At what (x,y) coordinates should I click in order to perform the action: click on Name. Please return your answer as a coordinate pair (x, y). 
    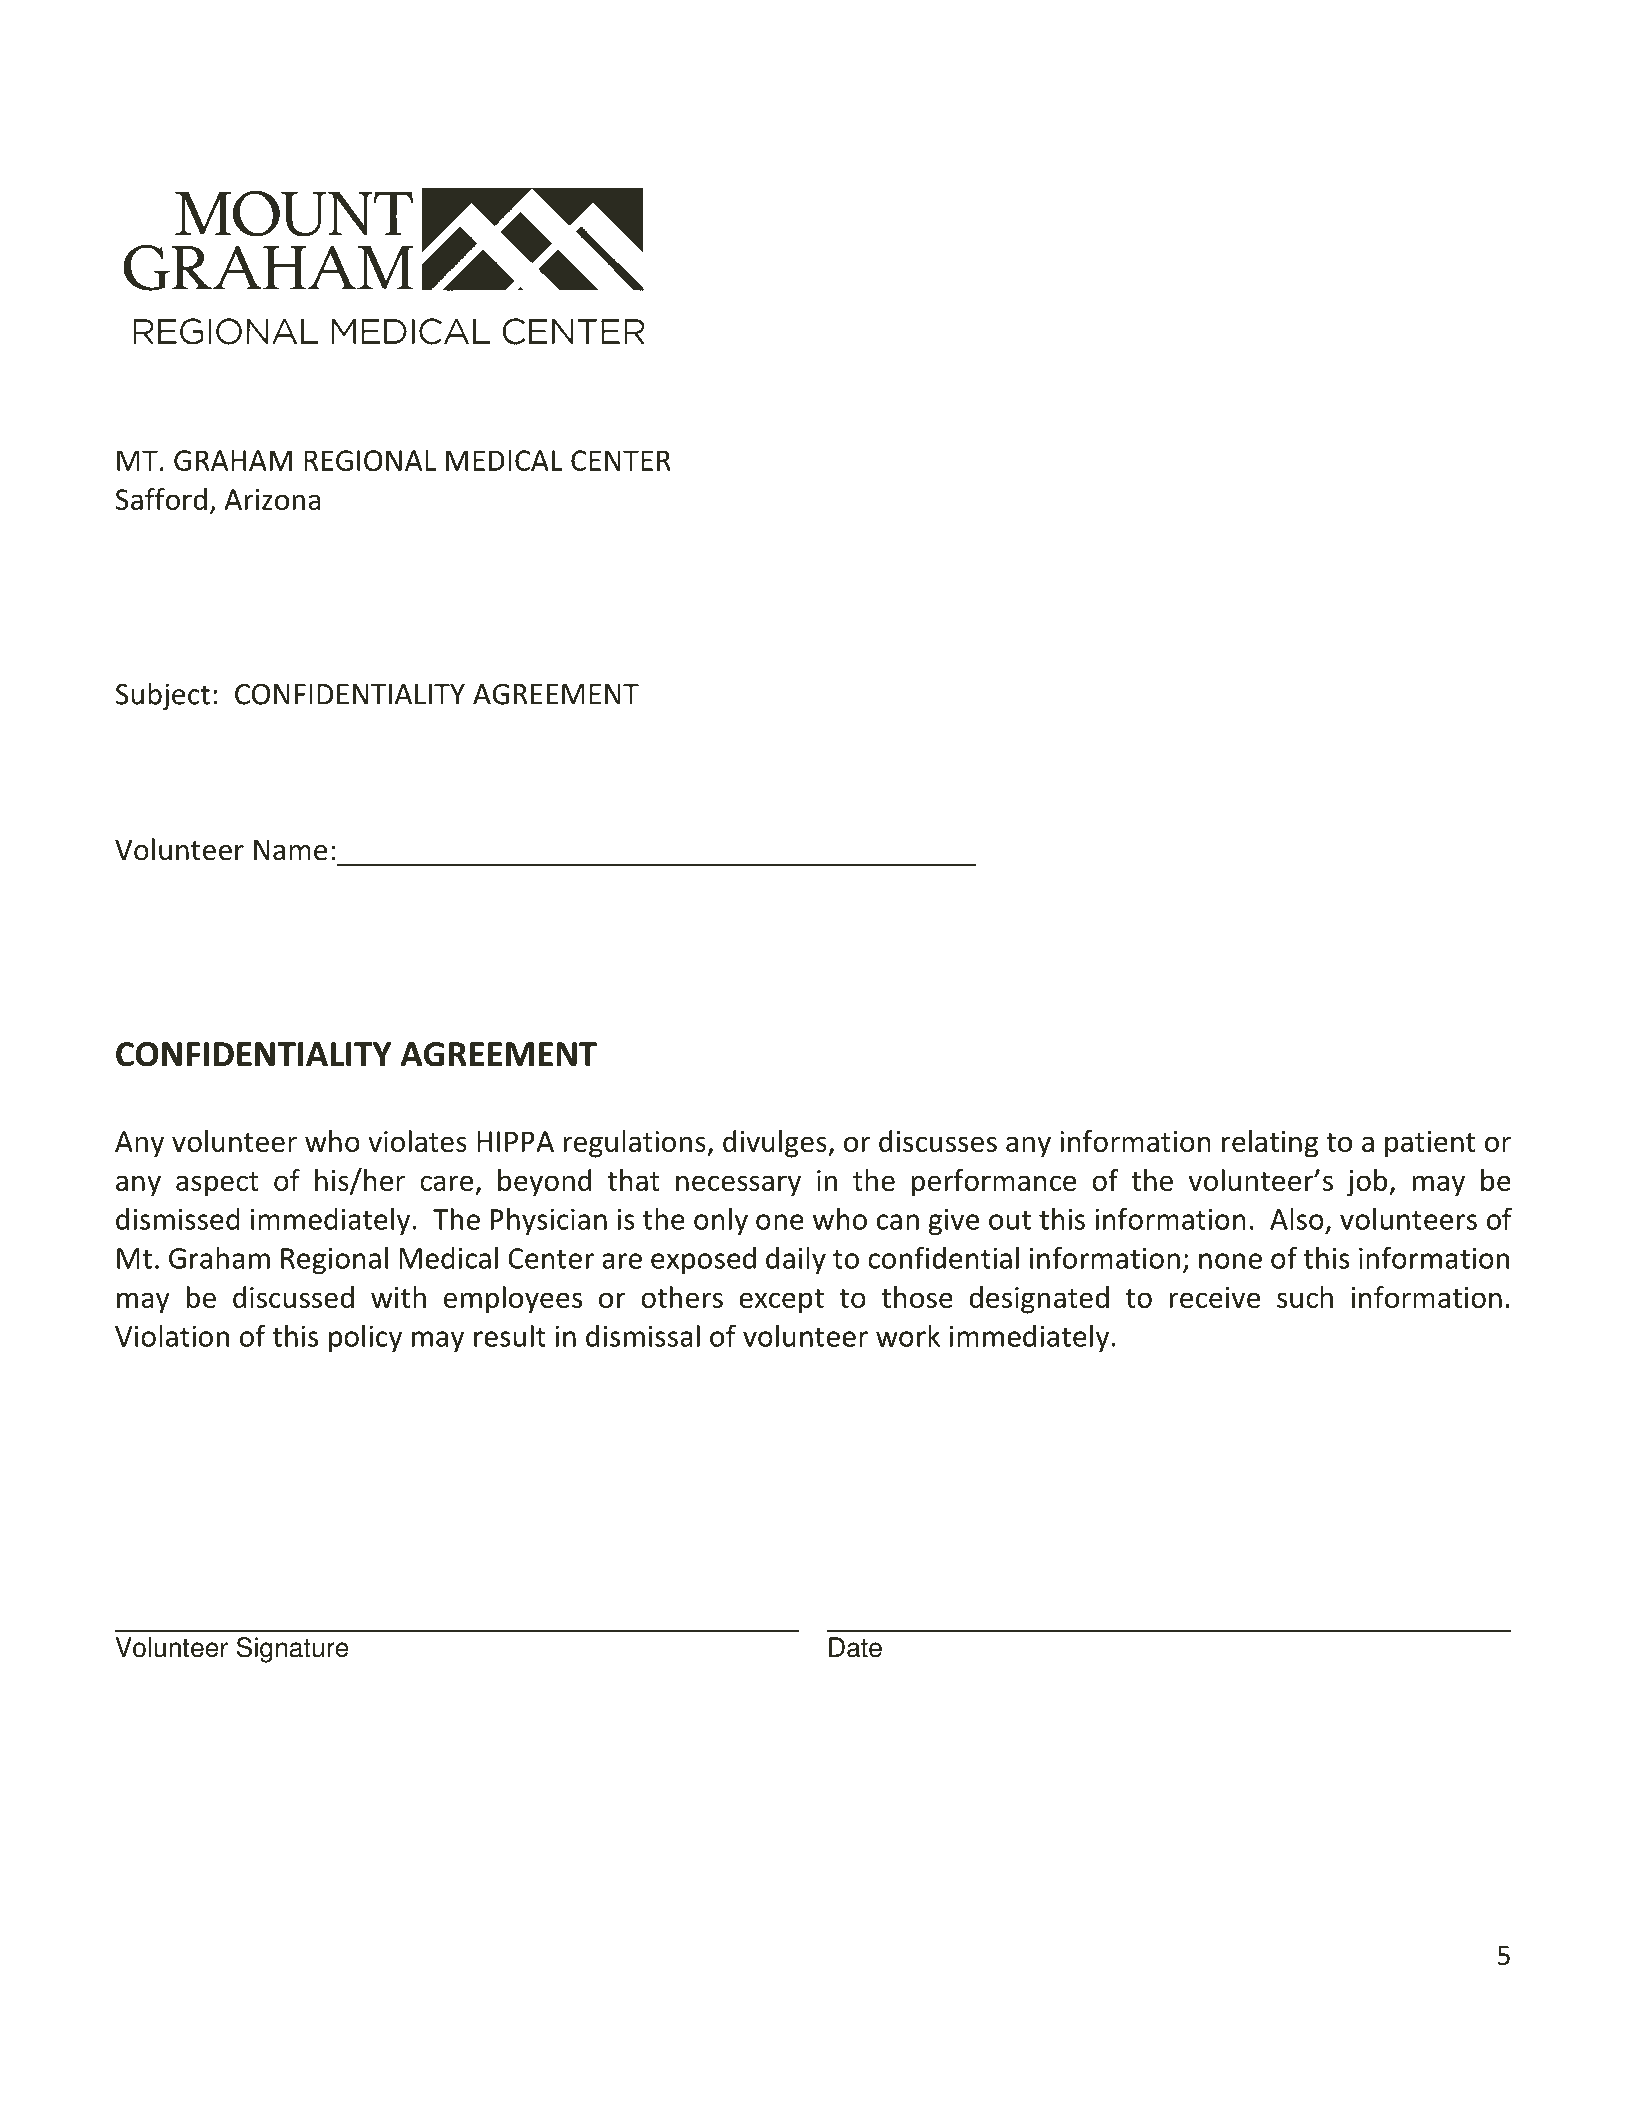
    Looking at the image, I should click on (290, 850).
